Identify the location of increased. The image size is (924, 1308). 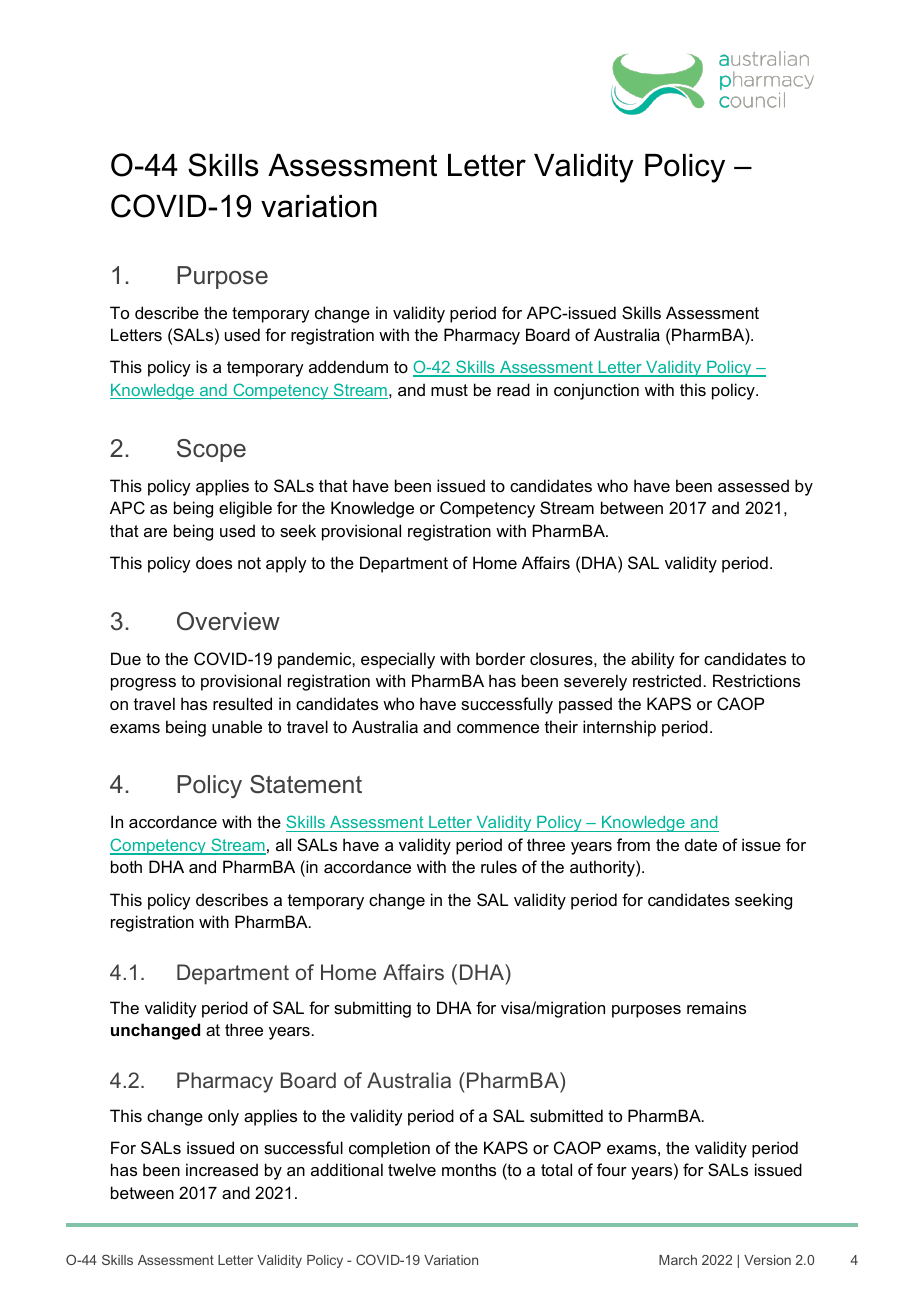
(222, 1169).
